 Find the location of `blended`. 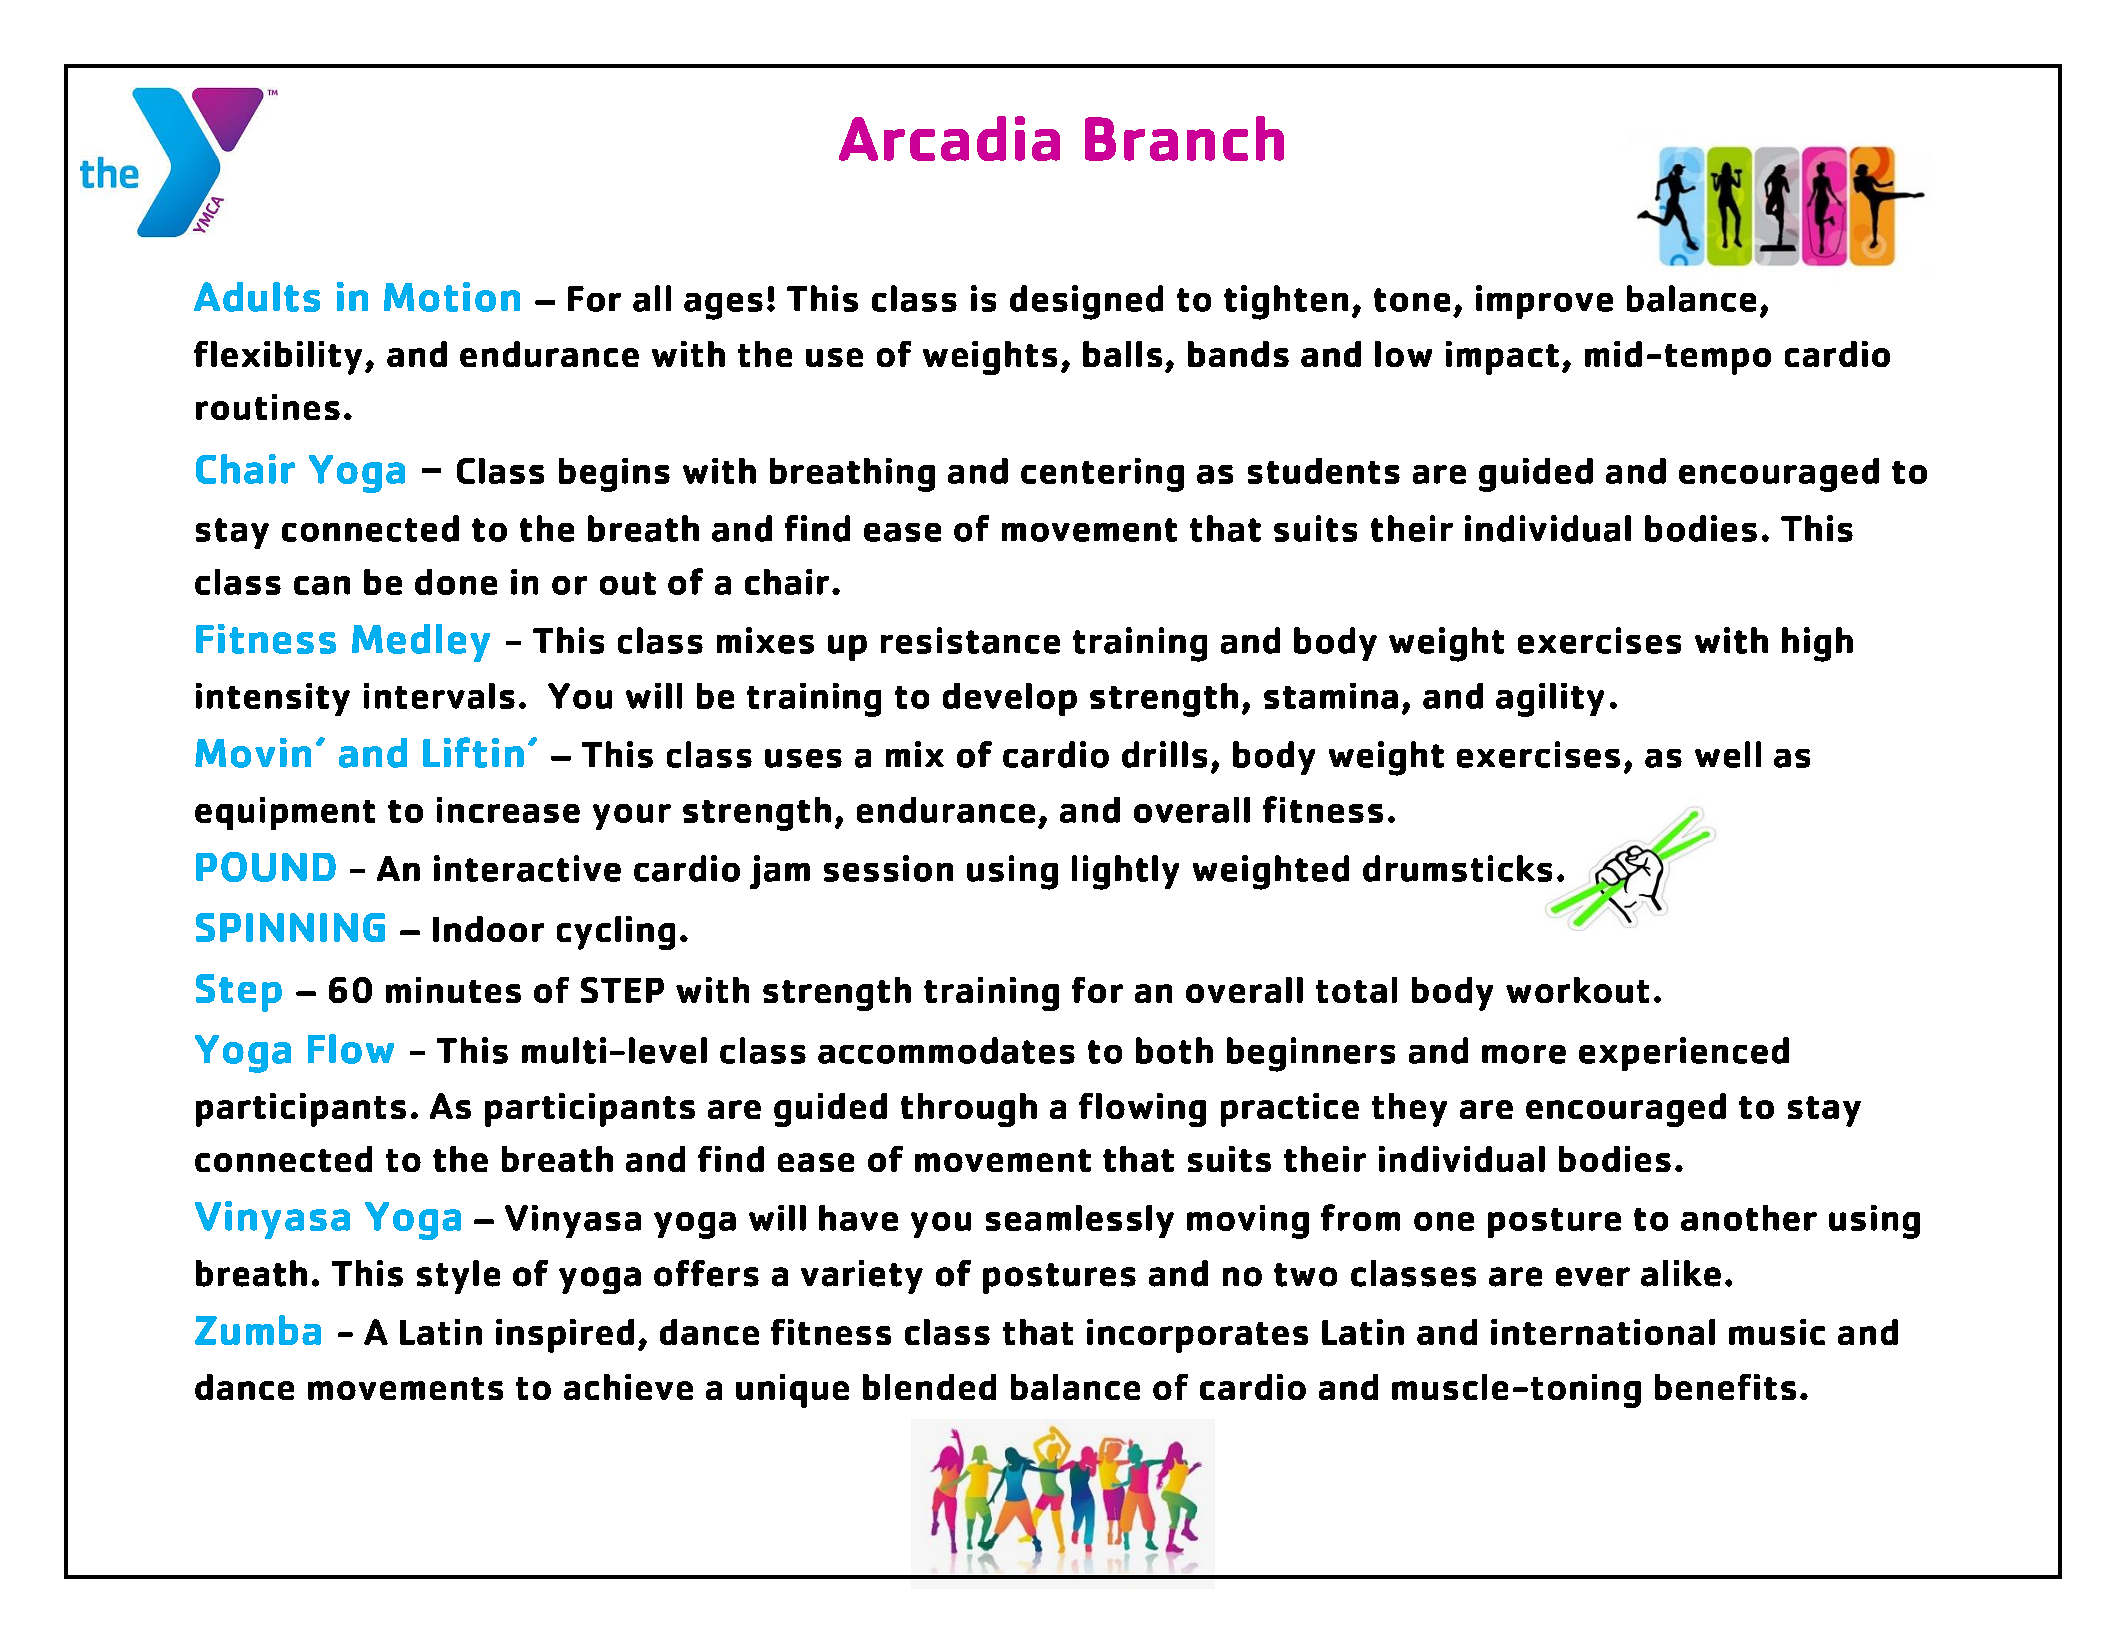

blended is located at coordinates (929, 1387).
